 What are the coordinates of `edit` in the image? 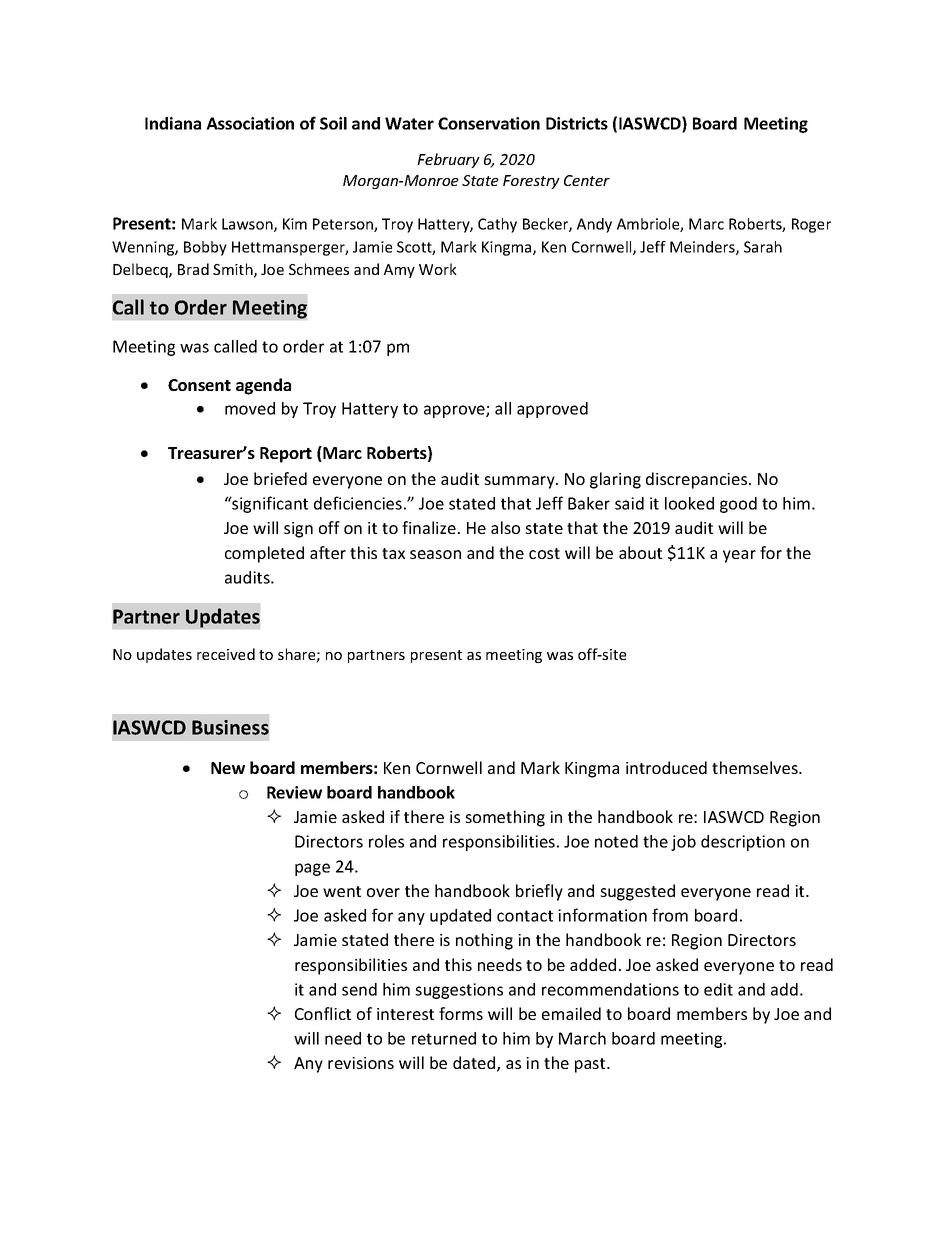 It's located at (718, 989).
